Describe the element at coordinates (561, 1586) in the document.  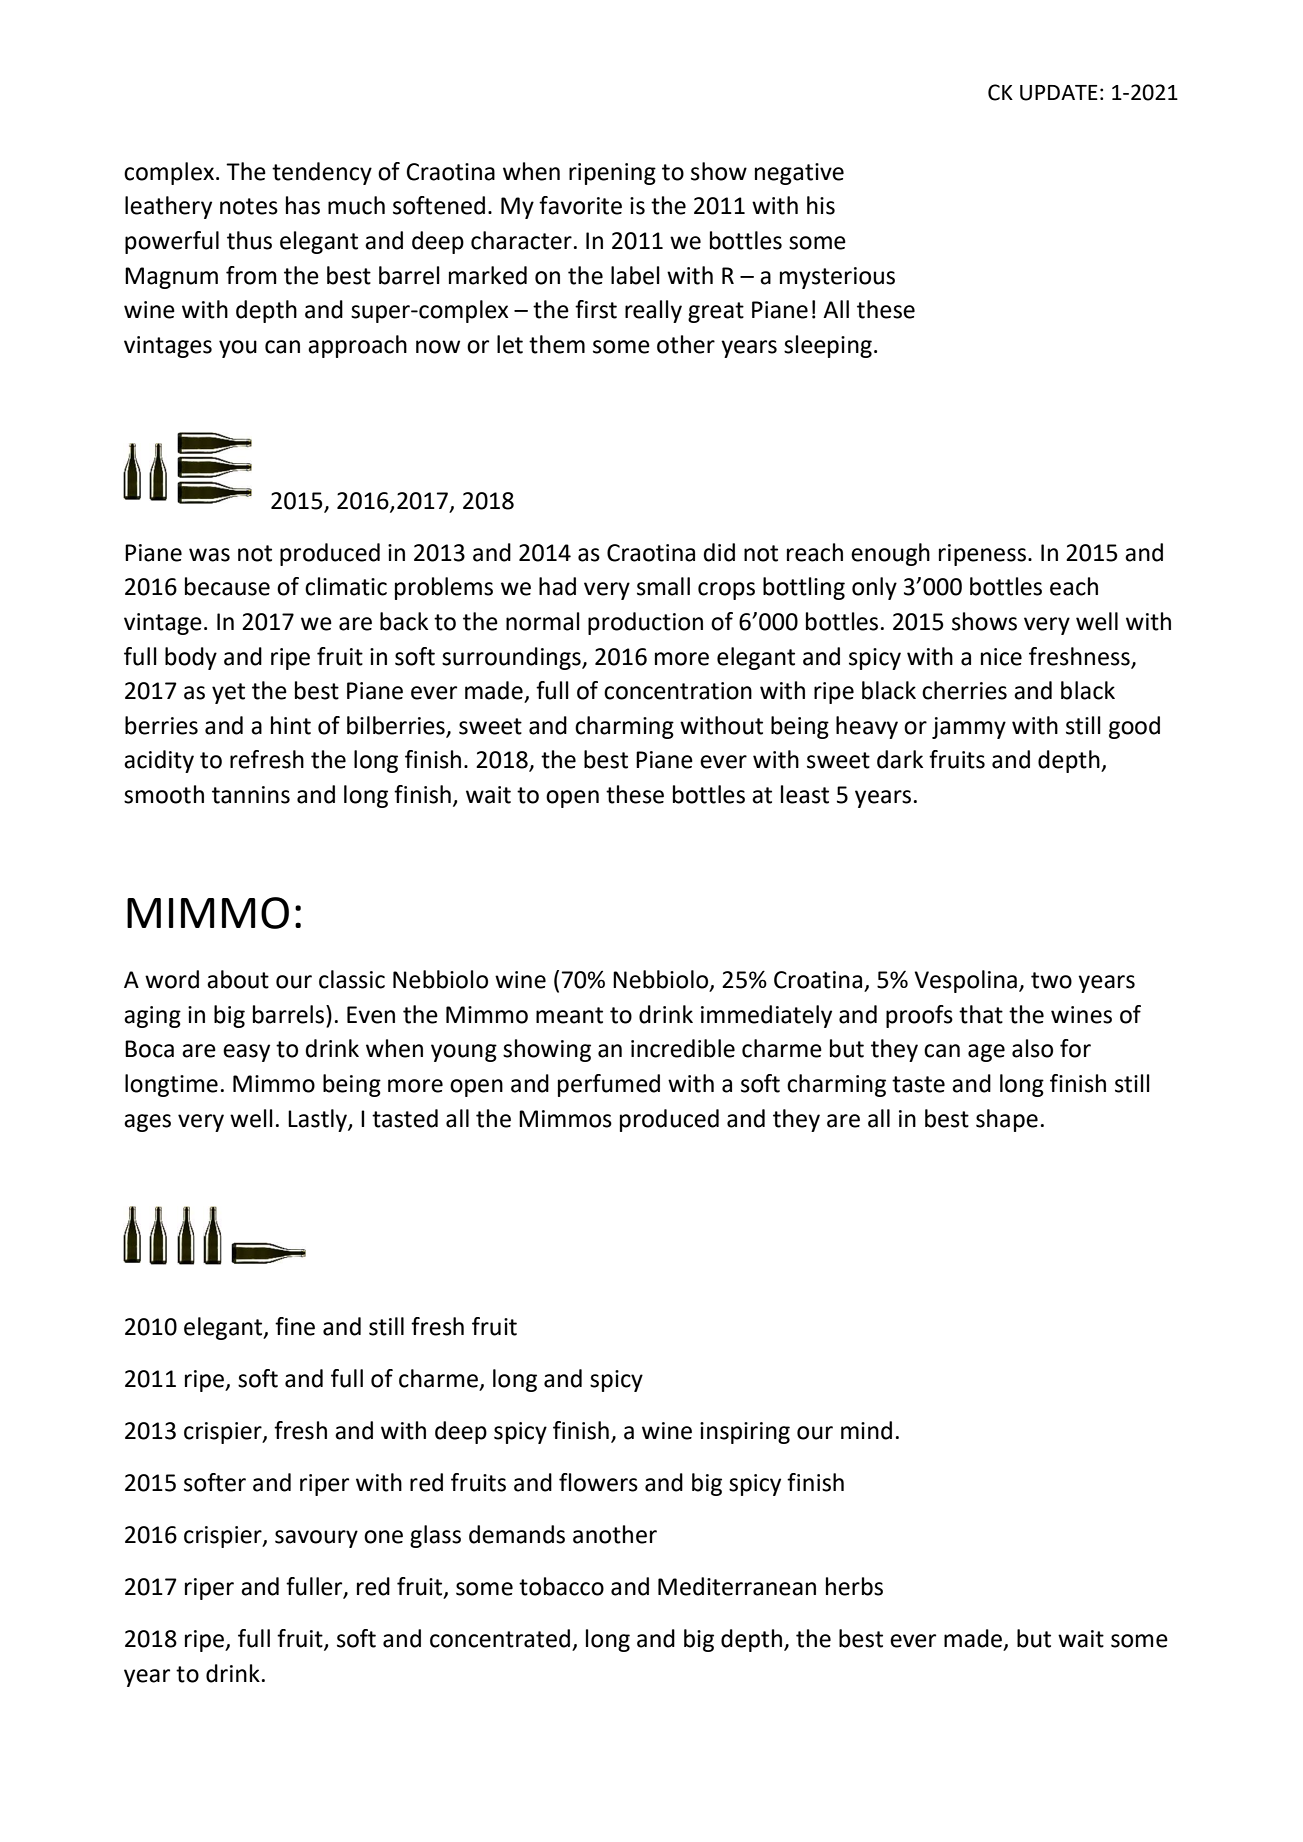
I see `tobacco` at that location.
